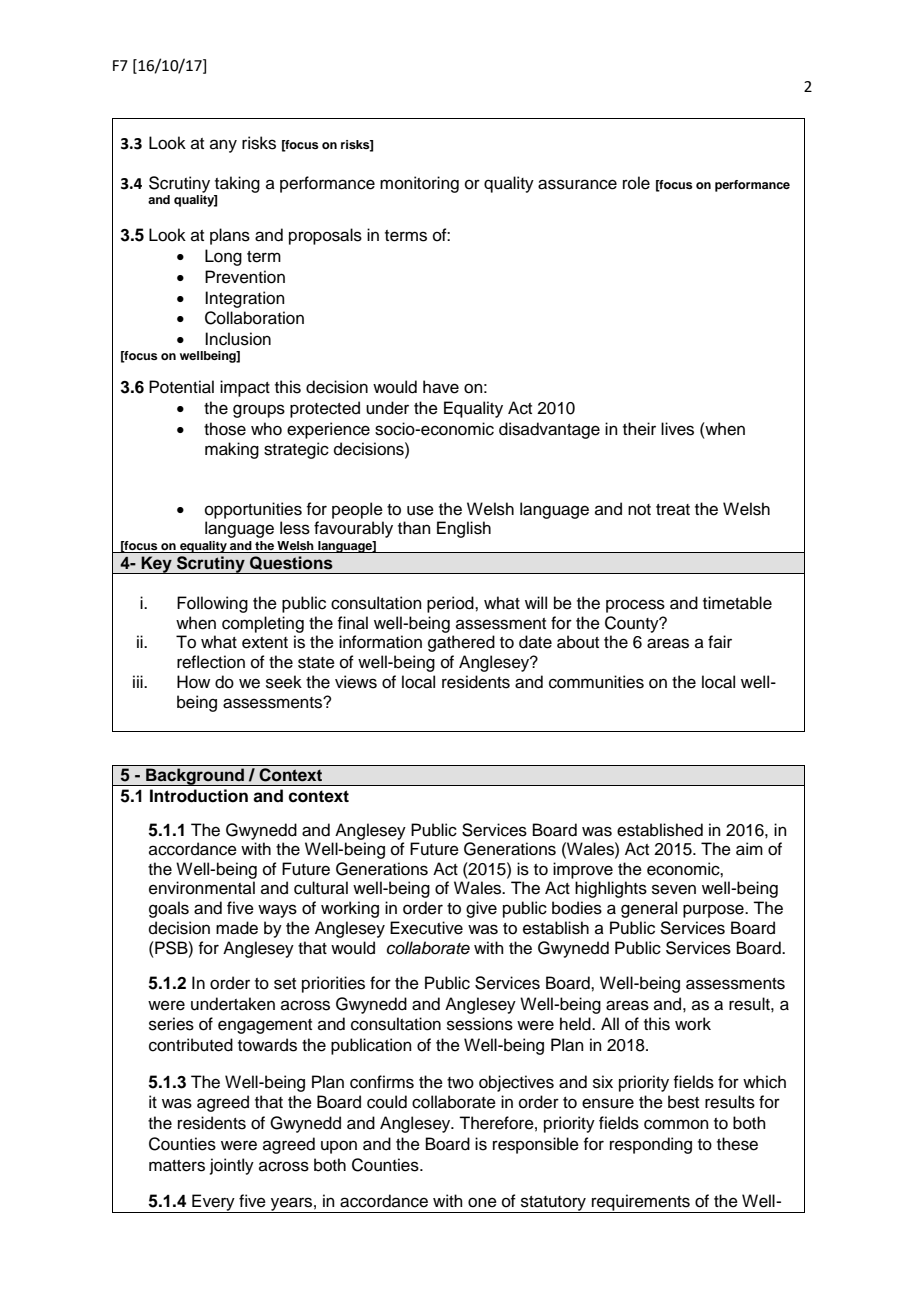  What do you see at coordinates (419, 184) in the screenshot?
I see `monitoring` at bounding box center [419, 184].
